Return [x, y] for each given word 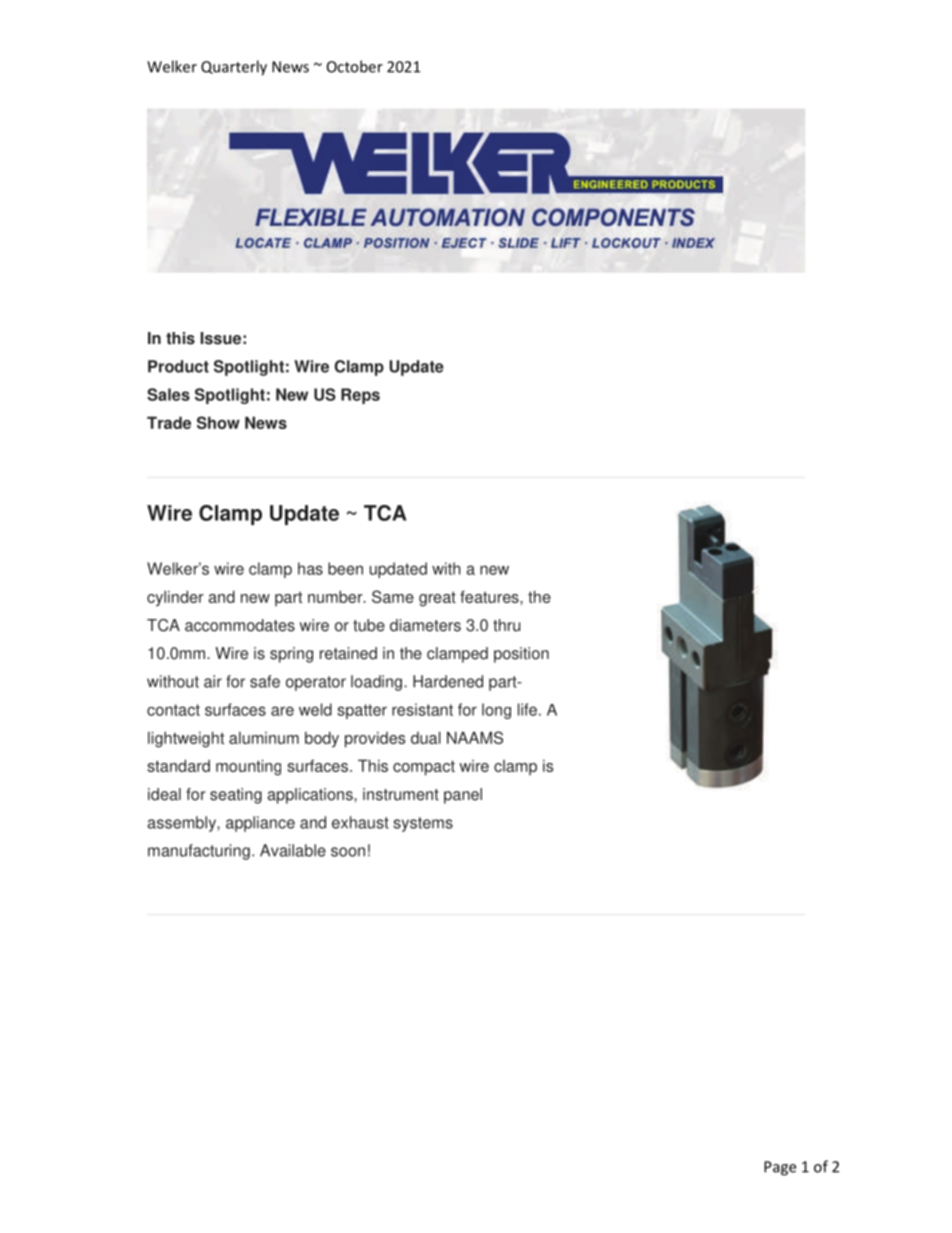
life [527, 709]
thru [506, 625]
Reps [360, 396]
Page [780, 1168]
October [355, 66]
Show [218, 422]
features [490, 596]
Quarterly [234, 68]
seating [236, 796]
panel [463, 796]
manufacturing [199, 852]
